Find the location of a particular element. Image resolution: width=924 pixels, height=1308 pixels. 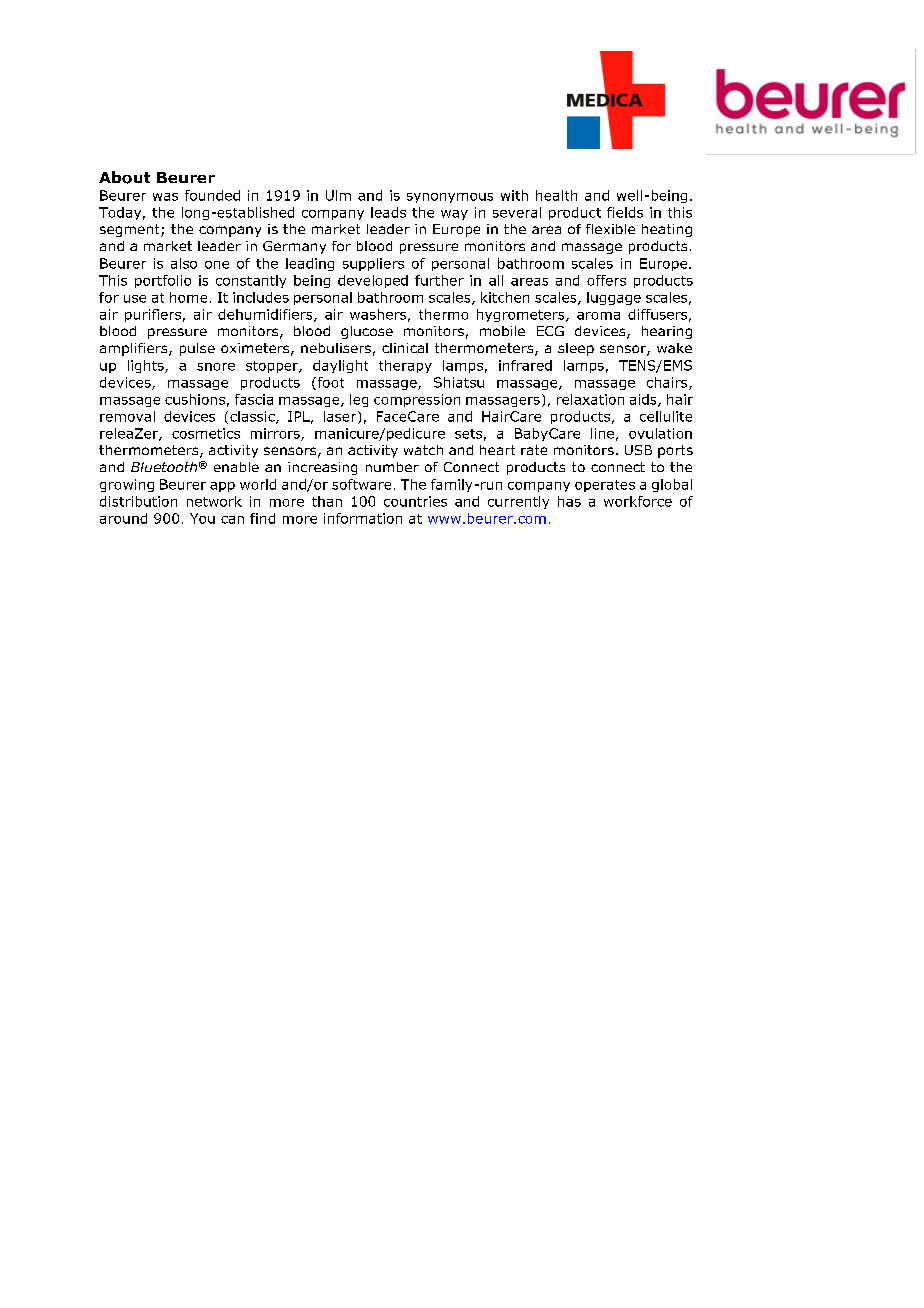

fascia is located at coordinates (254, 399).
